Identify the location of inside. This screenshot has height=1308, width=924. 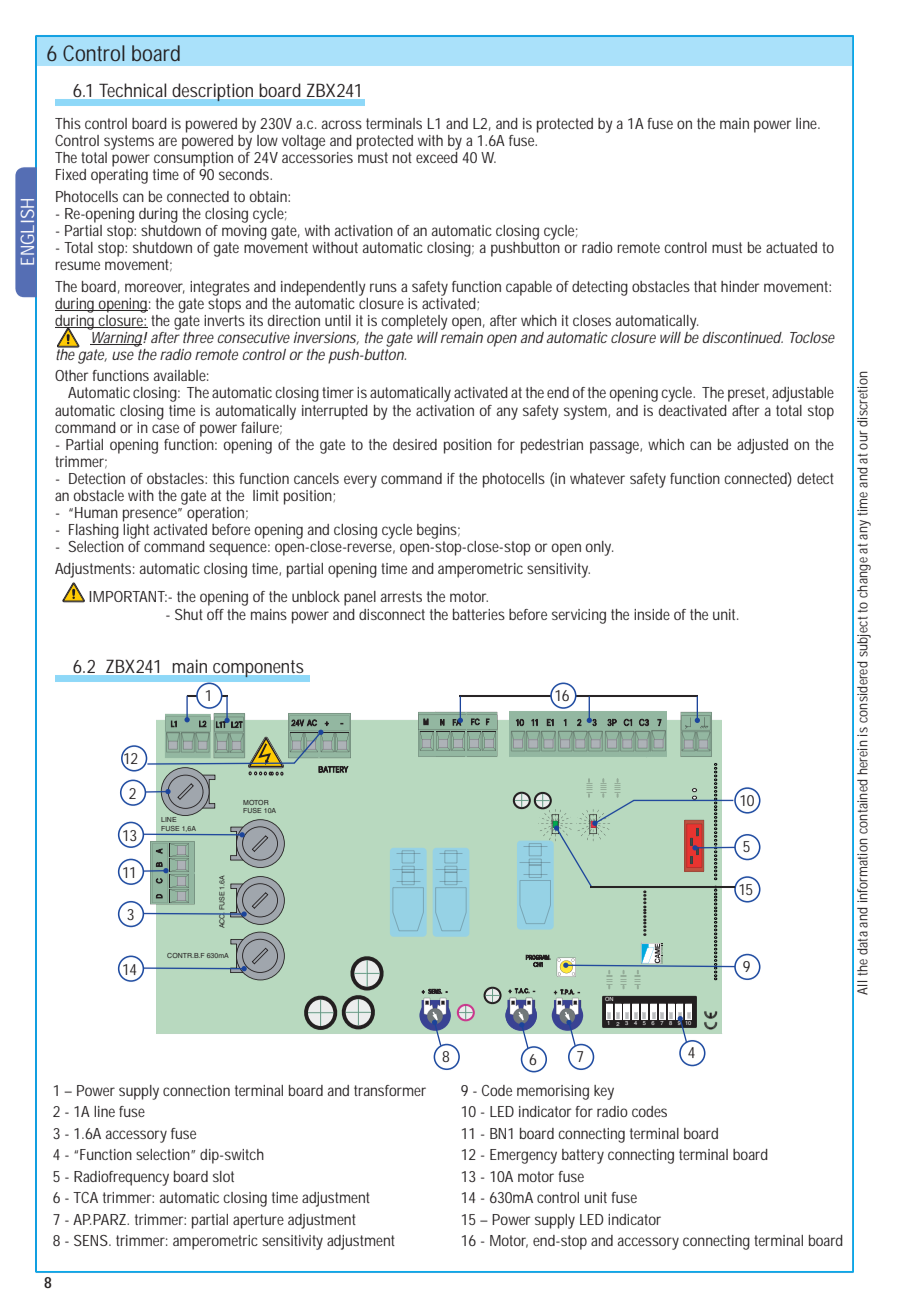
(652, 614).
